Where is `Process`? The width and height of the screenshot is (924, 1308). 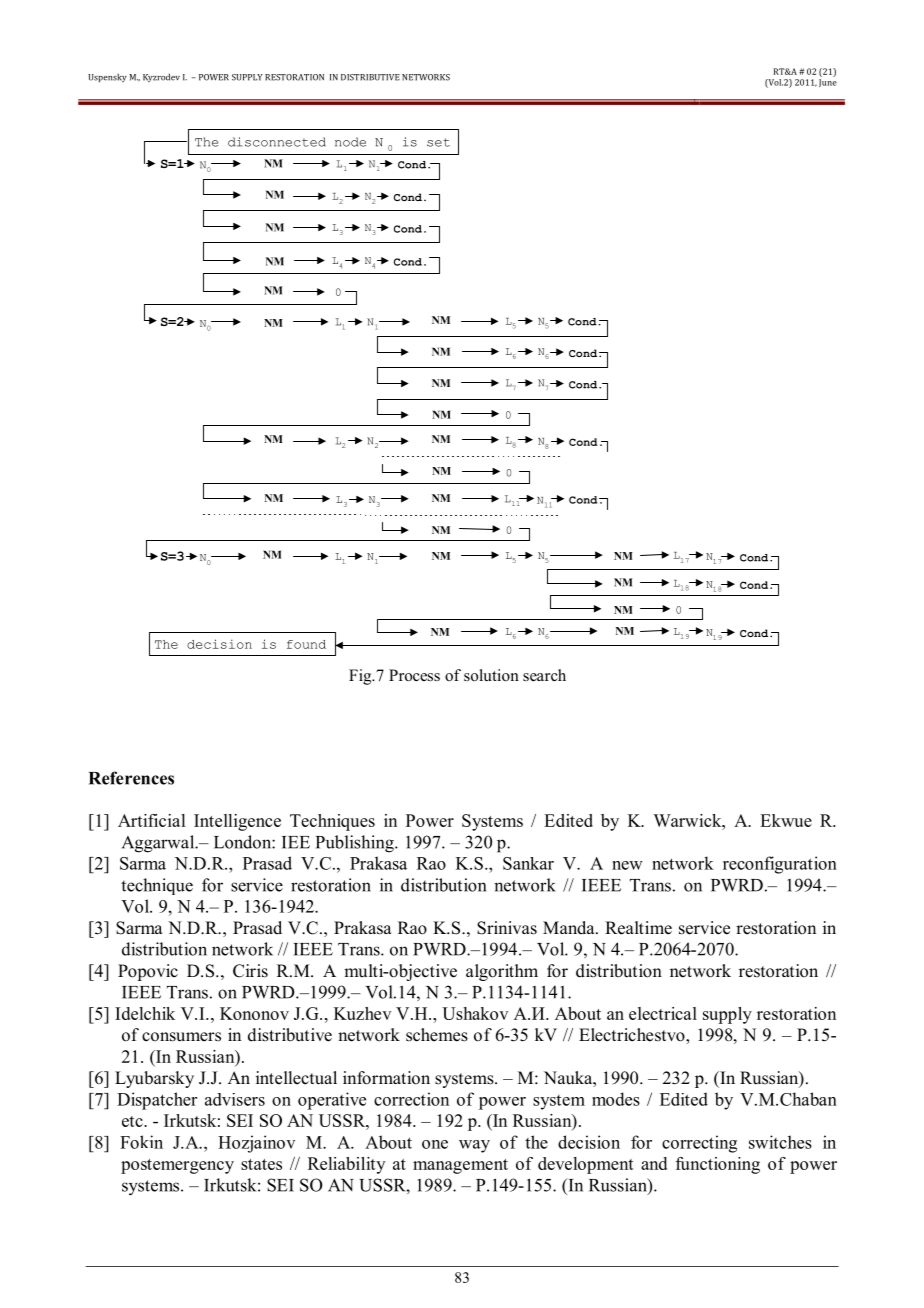 Process is located at coordinates (414, 675).
